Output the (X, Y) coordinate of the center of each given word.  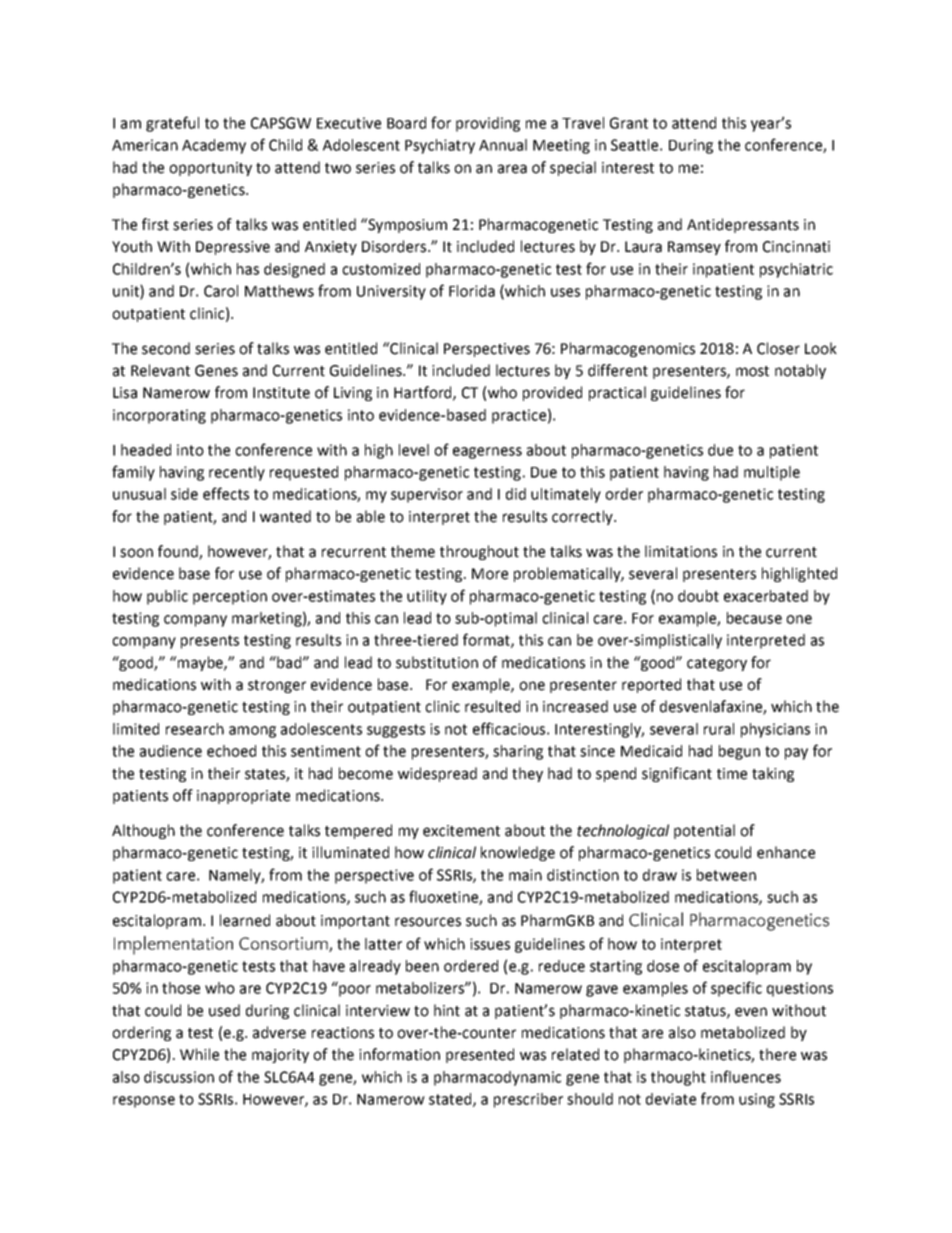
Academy (214, 146)
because (754, 618)
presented (480, 1055)
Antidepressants (743, 225)
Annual (503, 145)
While (199, 1054)
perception (230, 597)
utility (427, 597)
